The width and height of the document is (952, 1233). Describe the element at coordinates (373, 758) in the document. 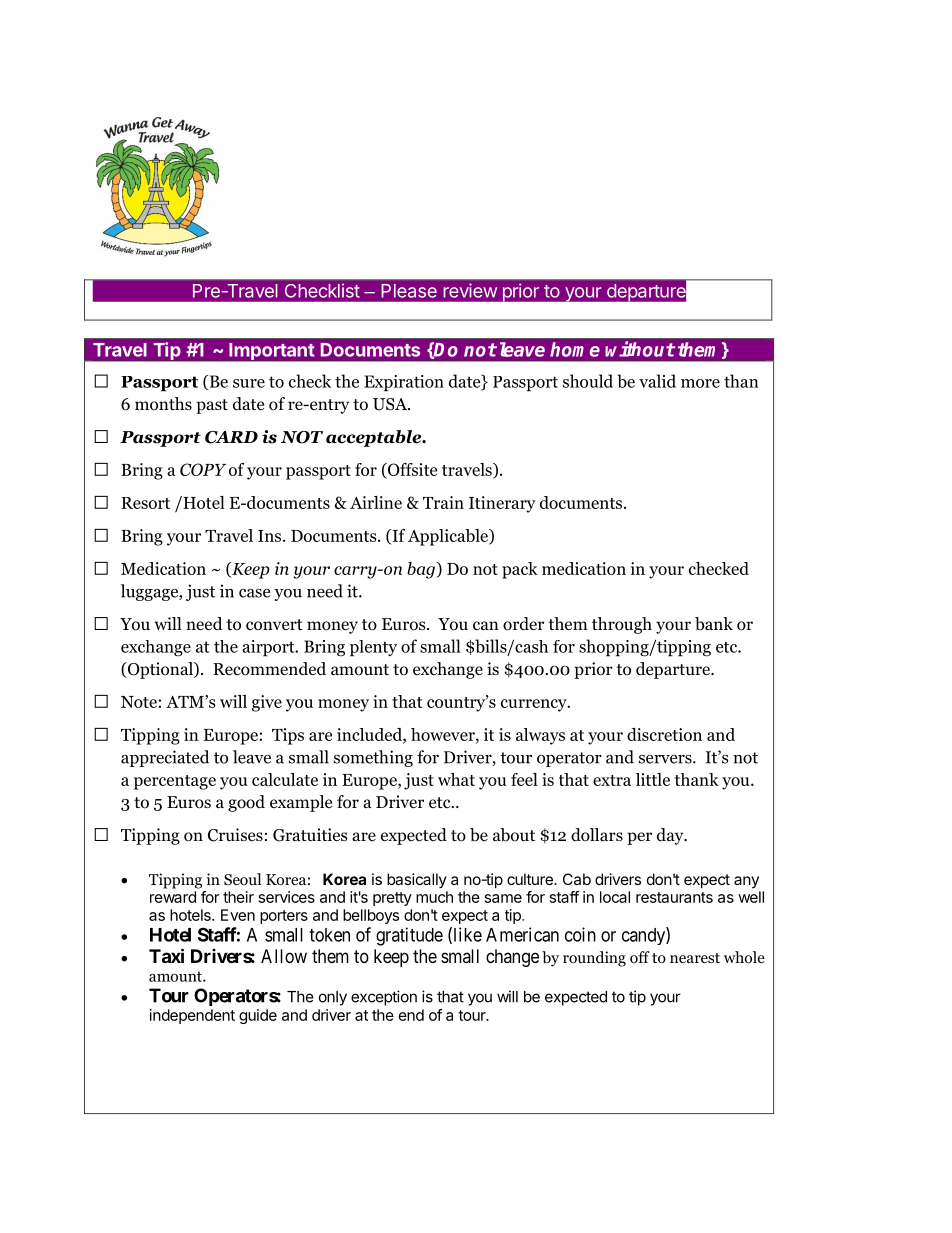

I see `something` at that location.
